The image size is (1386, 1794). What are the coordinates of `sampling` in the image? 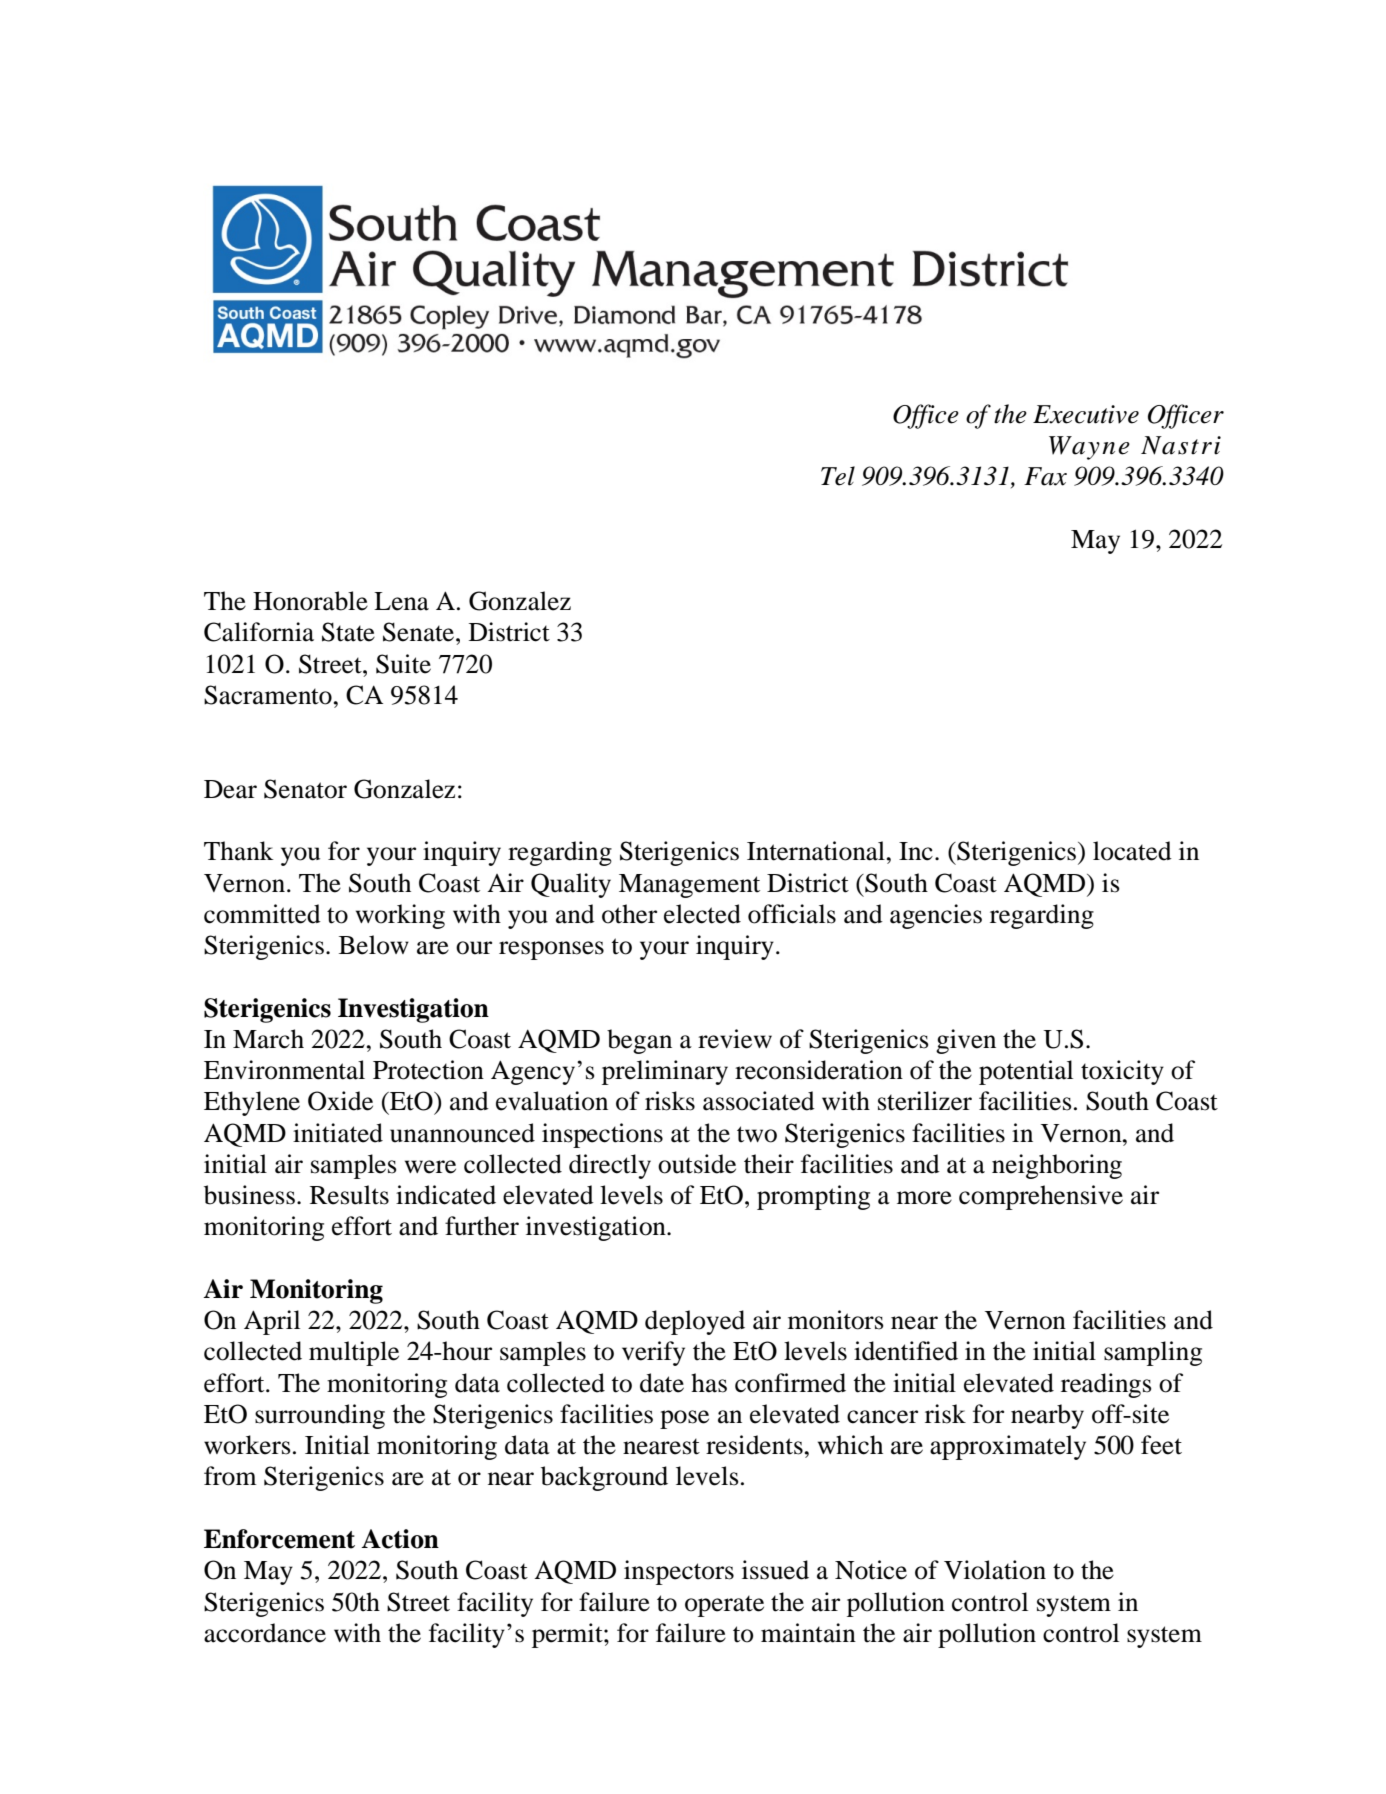 It's located at (1153, 1353).
